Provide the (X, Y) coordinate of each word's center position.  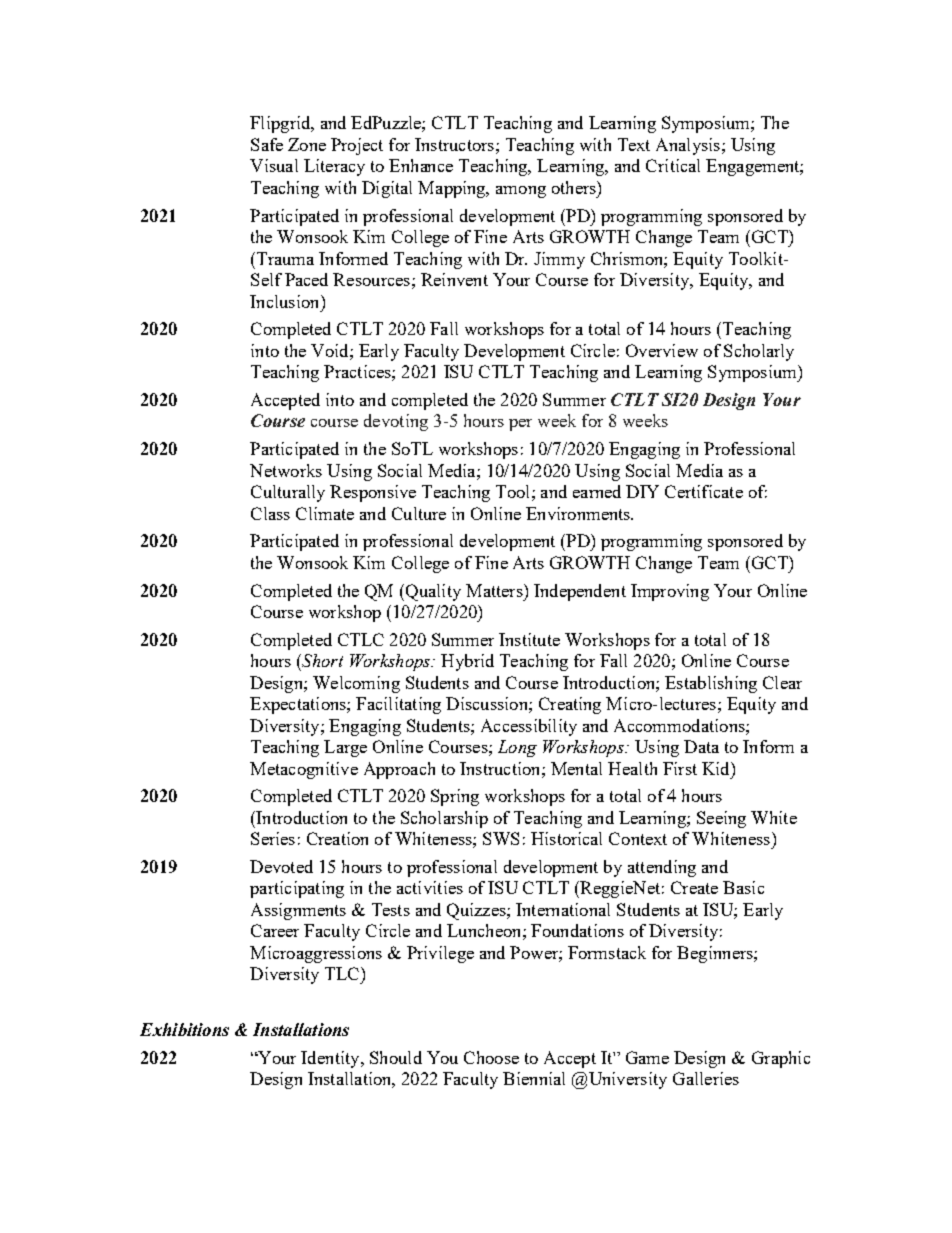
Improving (670, 592)
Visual (274, 165)
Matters (495, 590)
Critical (673, 165)
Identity (331, 1059)
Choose (491, 1057)
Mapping (453, 189)
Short (321, 660)
